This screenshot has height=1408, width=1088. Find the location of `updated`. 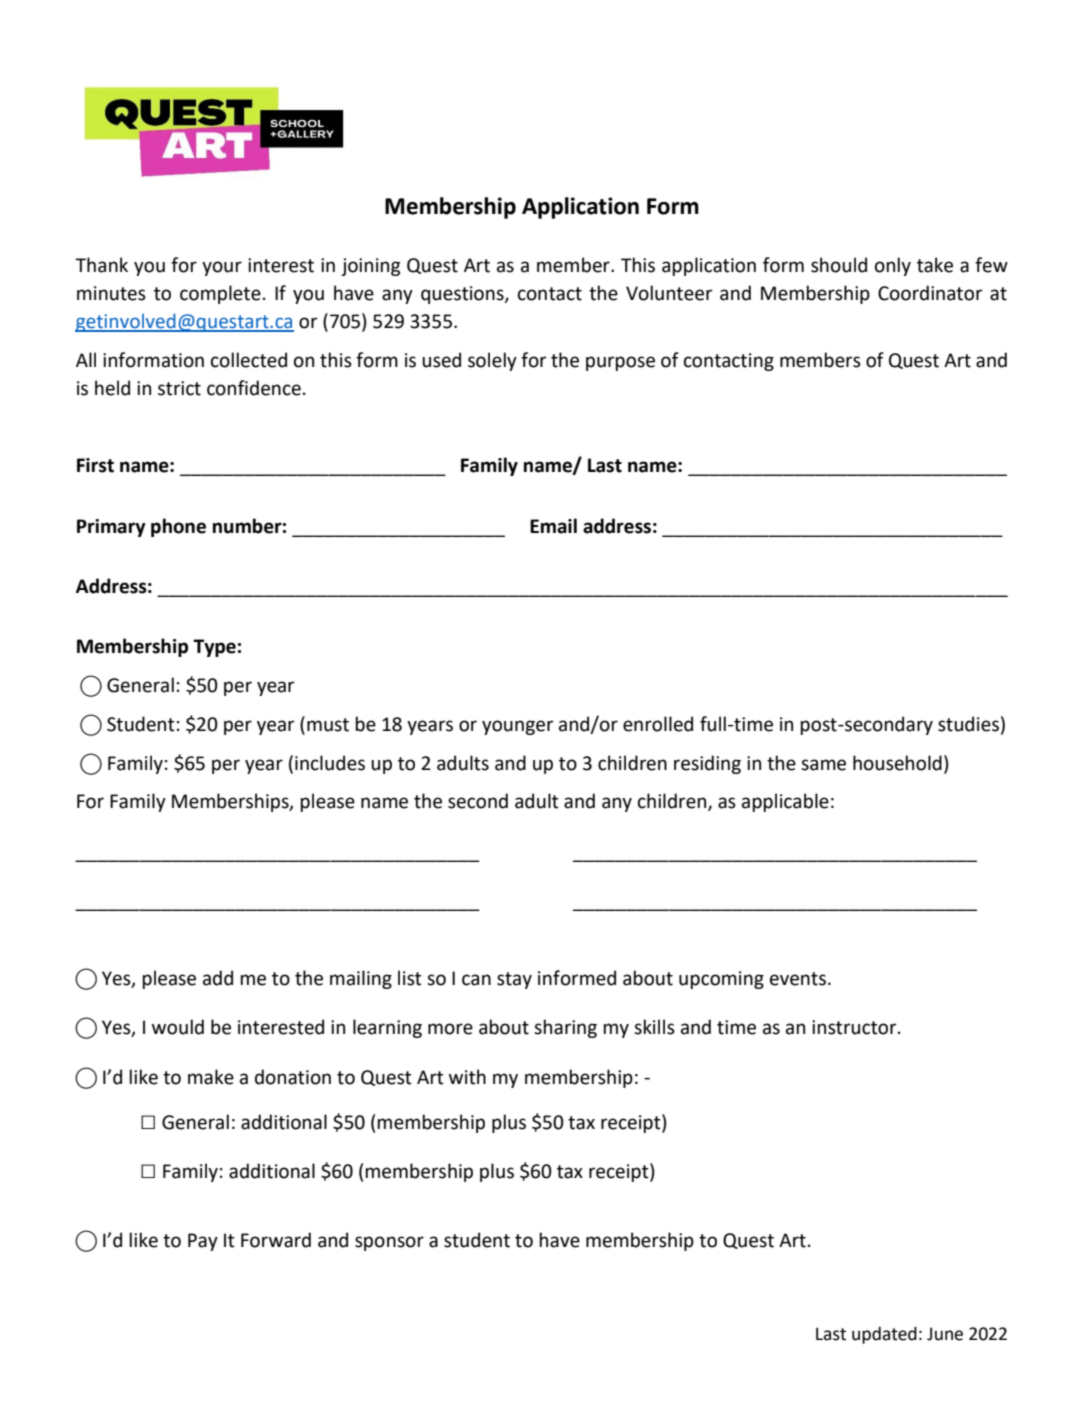

updated is located at coordinates (884, 1335).
